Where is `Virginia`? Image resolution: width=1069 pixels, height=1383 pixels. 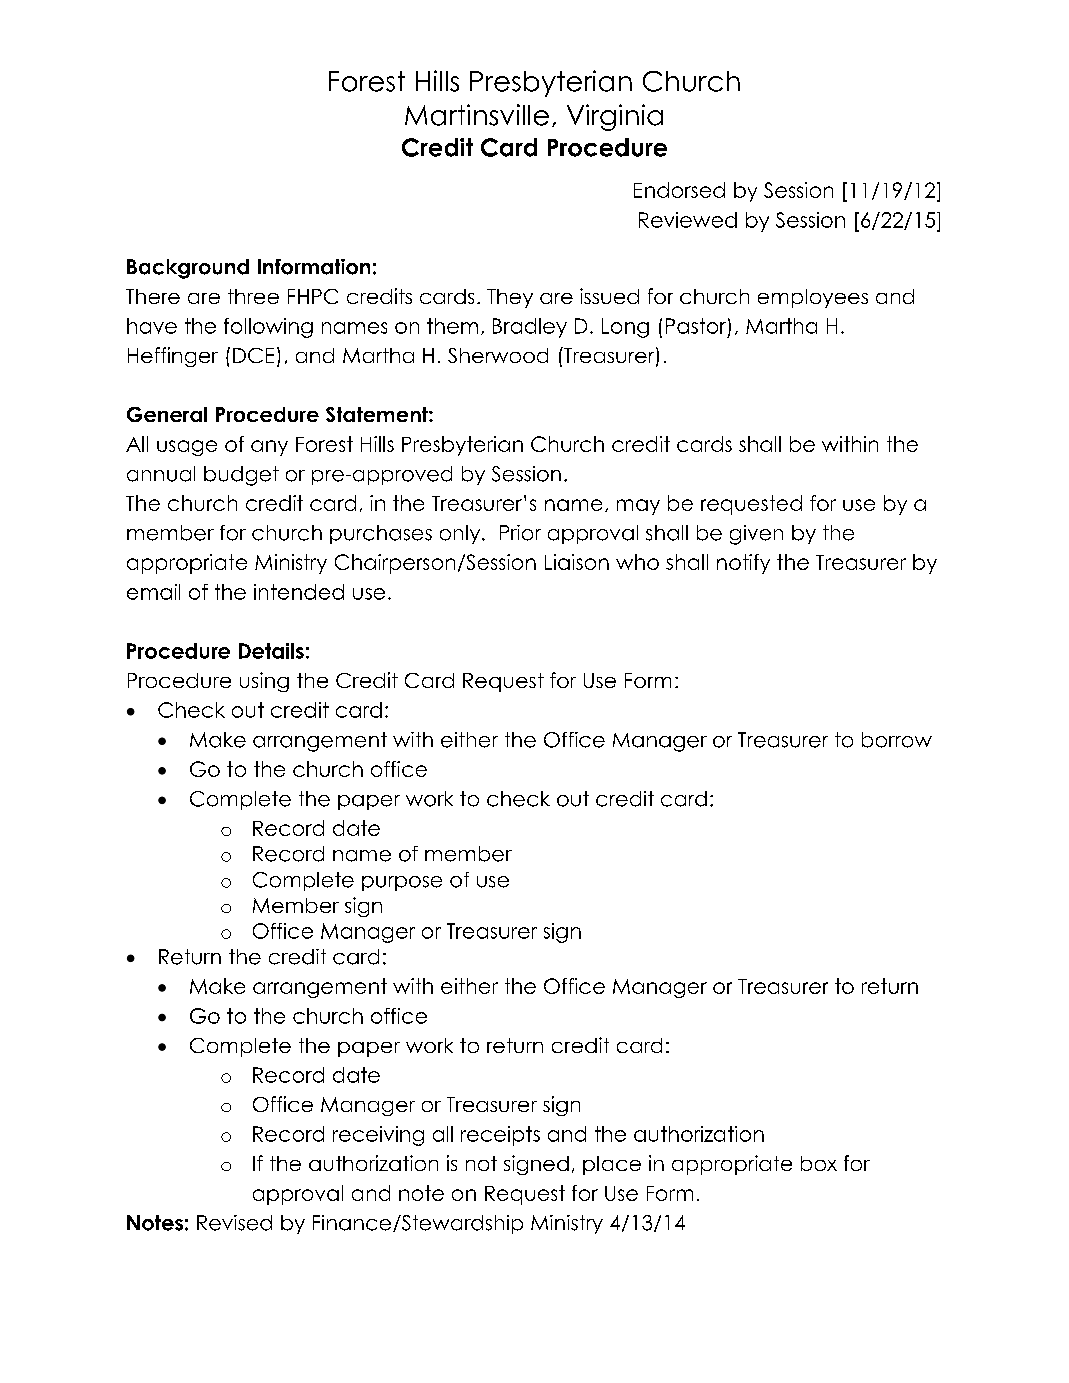 Virginia is located at coordinates (615, 117).
